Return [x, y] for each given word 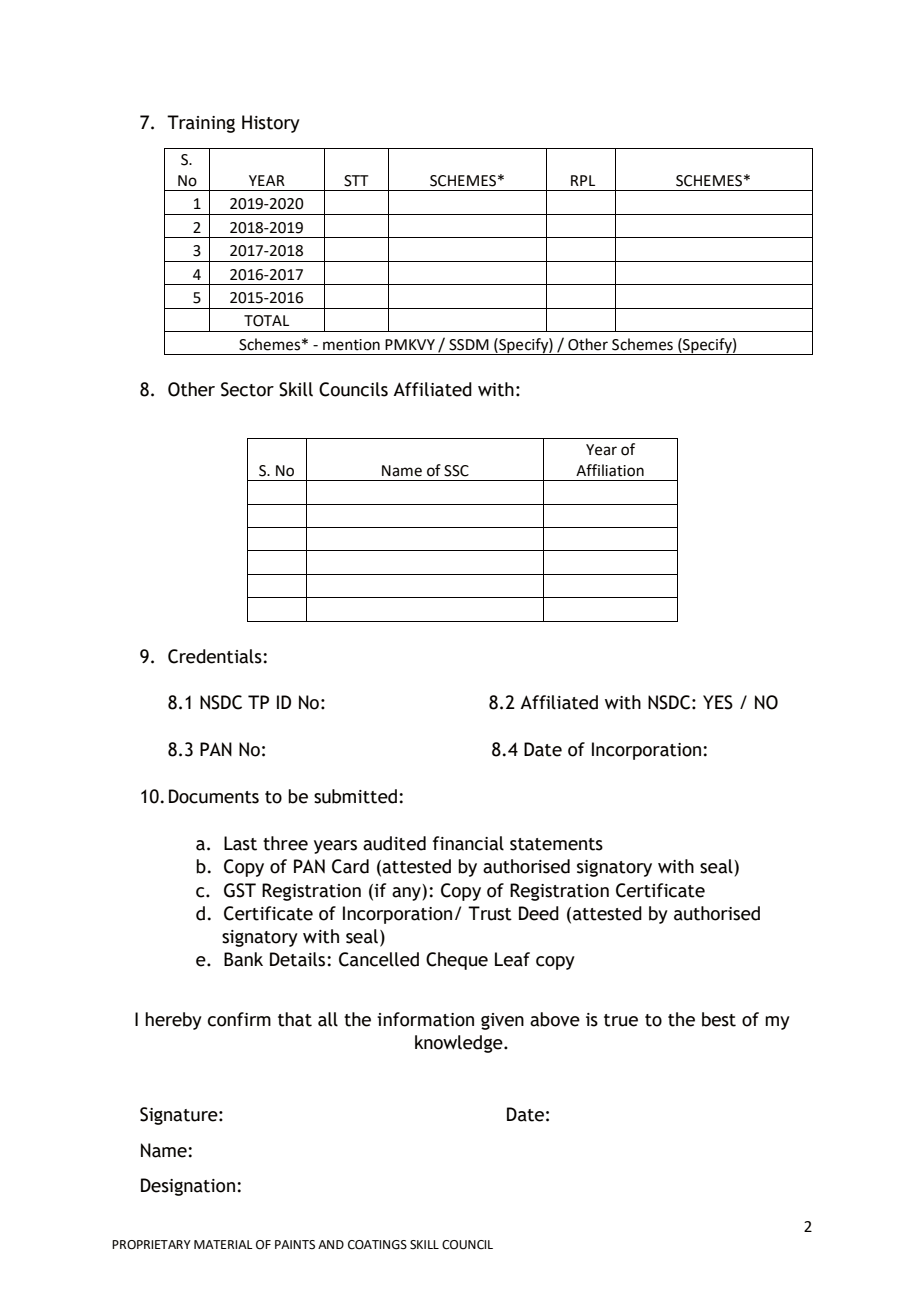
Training [201, 124]
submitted [355, 796]
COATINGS [377, 1245]
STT [356, 181]
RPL [583, 180]
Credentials [216, 656]
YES [718, 702]
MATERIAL [223, 1244]
